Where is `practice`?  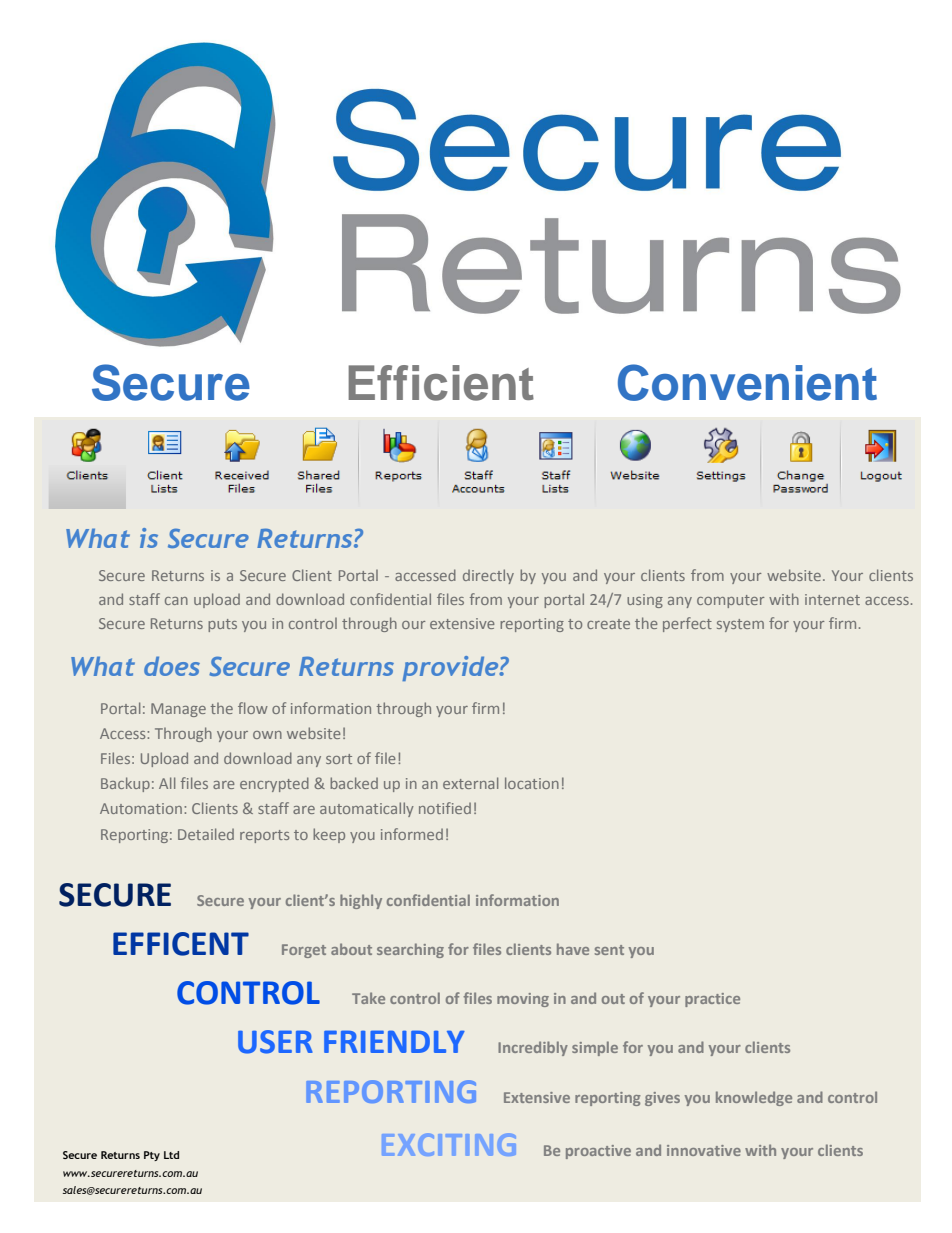 practice is located at coordinates (712, 1000).
